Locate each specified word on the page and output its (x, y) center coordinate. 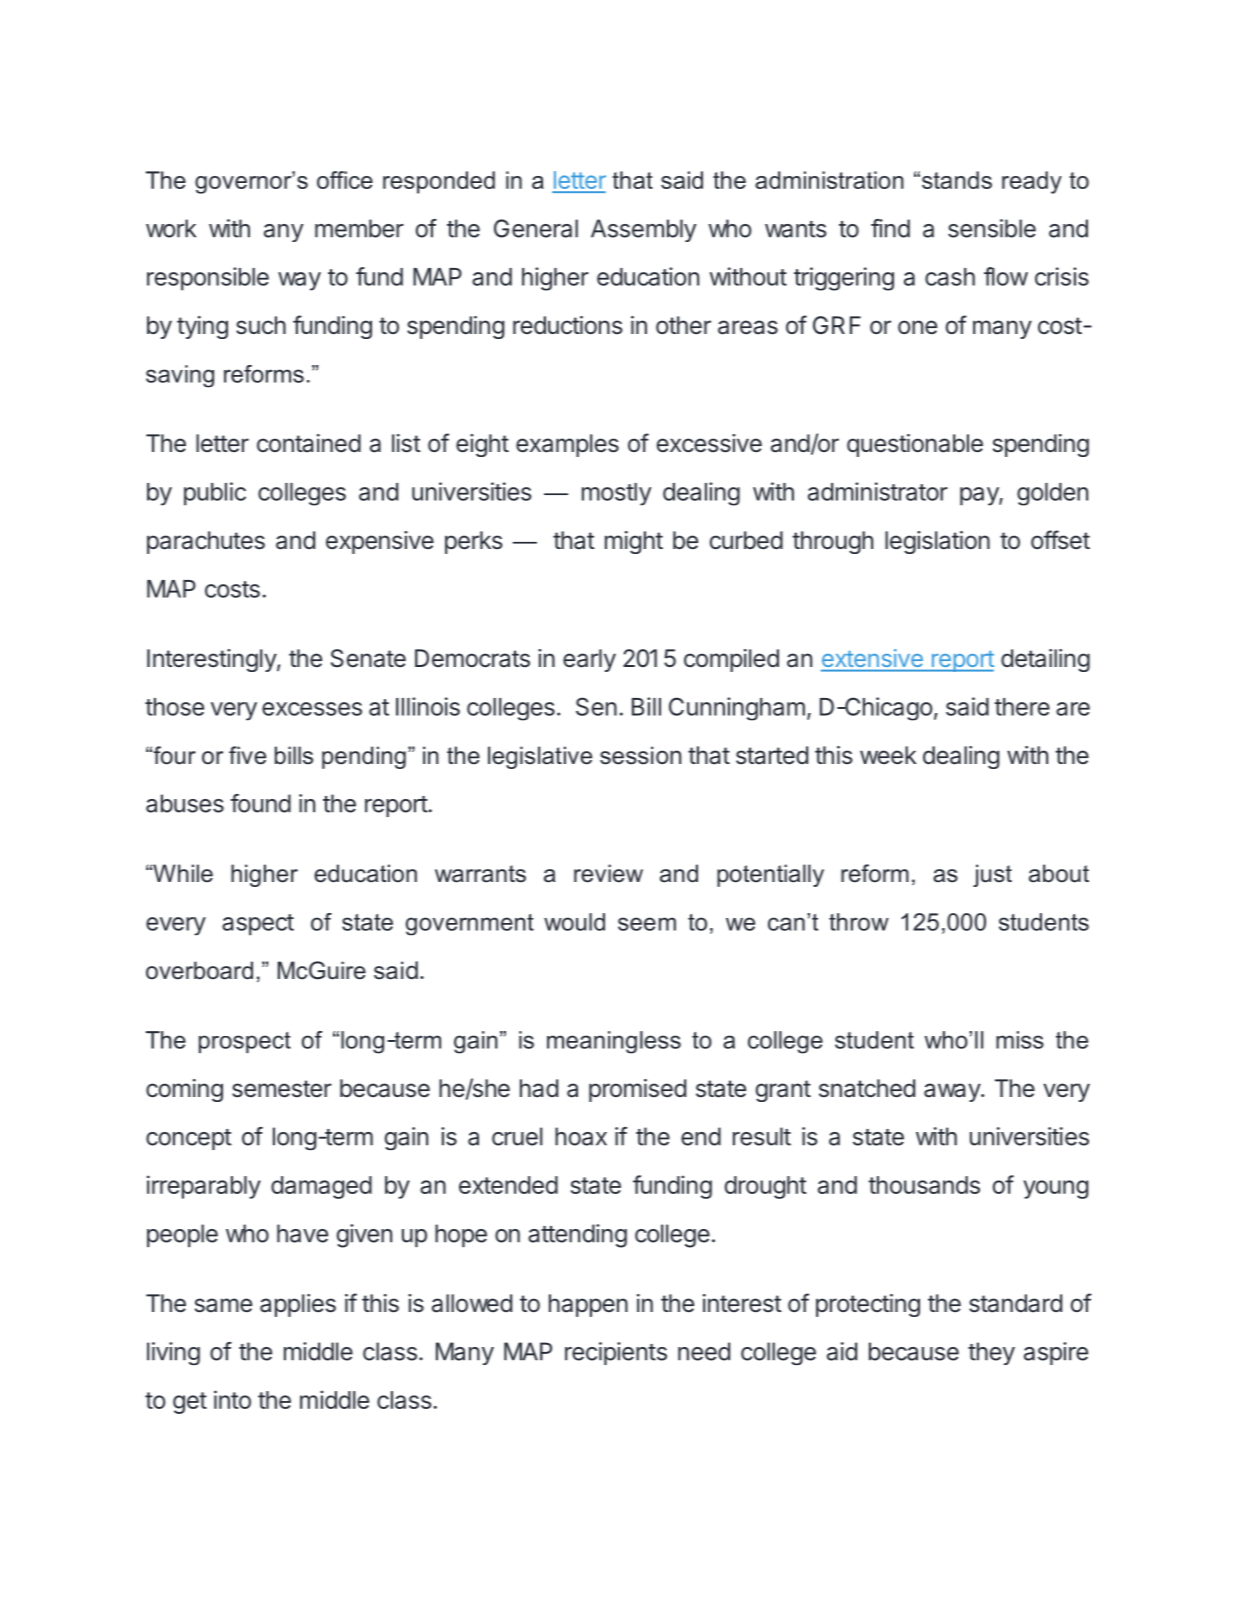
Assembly (644, 230)
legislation (937, 542)
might (634, 542)
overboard (199, 970)
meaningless (614, 1042)
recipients (616, 1353)
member (359, 228)
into (232, 1399)
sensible (992, 228)
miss (1020, 1040)
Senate (368, 658)
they (991, 1353)
